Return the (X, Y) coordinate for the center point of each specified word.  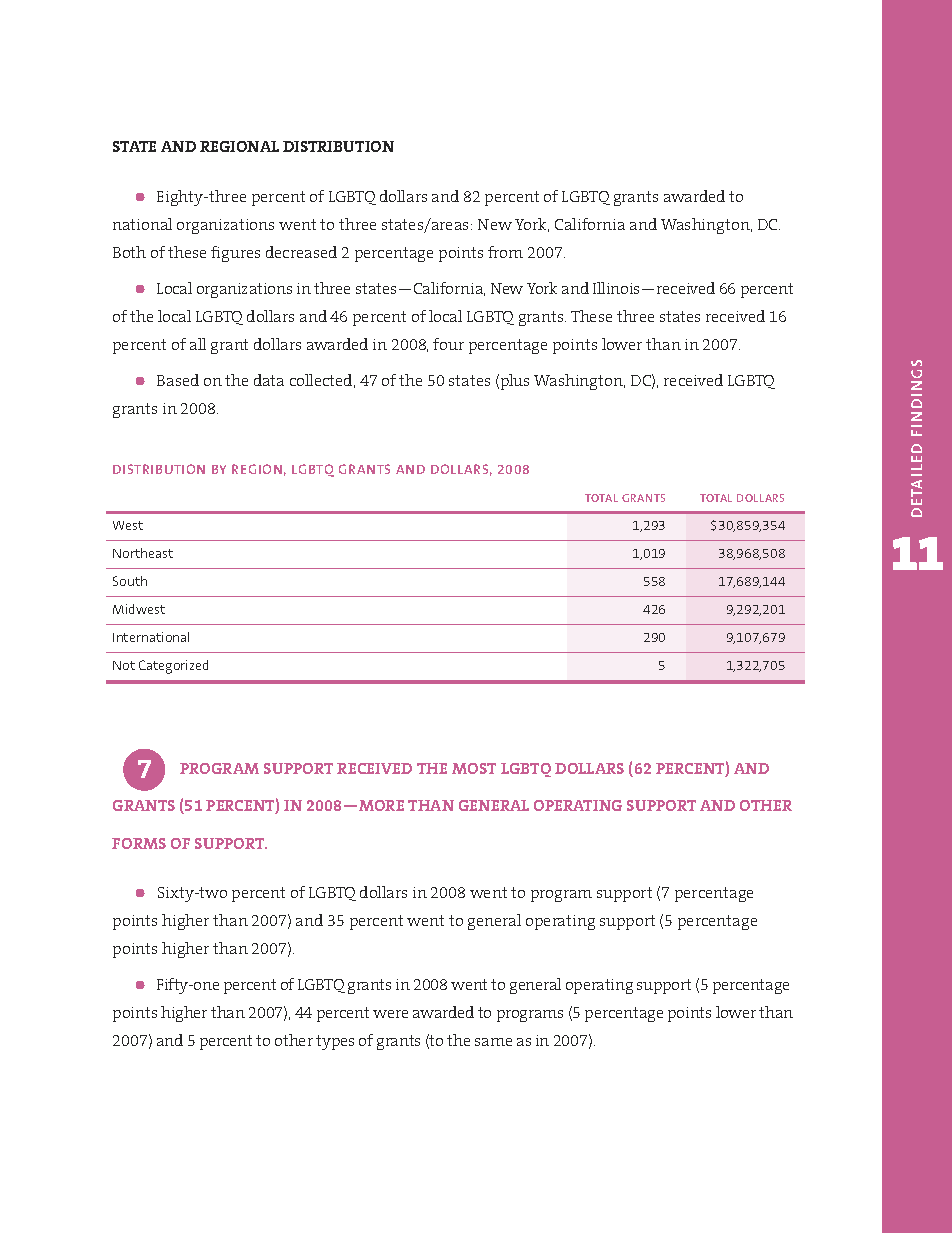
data (269, 380)
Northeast (143, 553)
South (130, 581)
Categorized (173, 667)
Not (124, 665)
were (390, 1014)
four (448, 344)
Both (129, 252)
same (493, 1042)
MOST (474, 768)
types (335, 1042)
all (198, 344)
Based (178, 380)
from (505, 252)
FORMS (139, 843)
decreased (301, 252)
